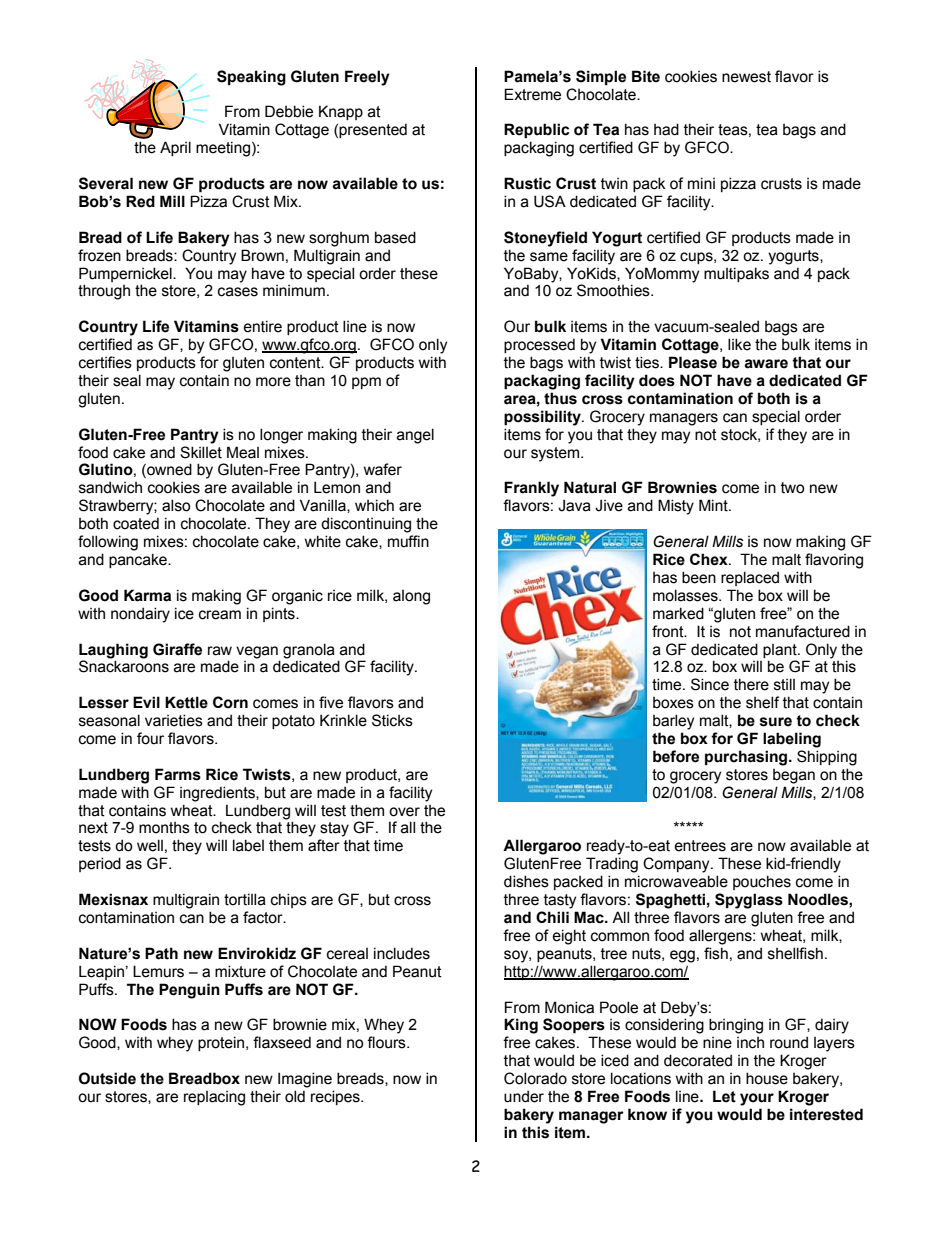 Image resolution: width=952 pixels, height=1233 pixels. Describe the element at coordinates (178, 774) in the screenshot. I see `Farms` at that location.
